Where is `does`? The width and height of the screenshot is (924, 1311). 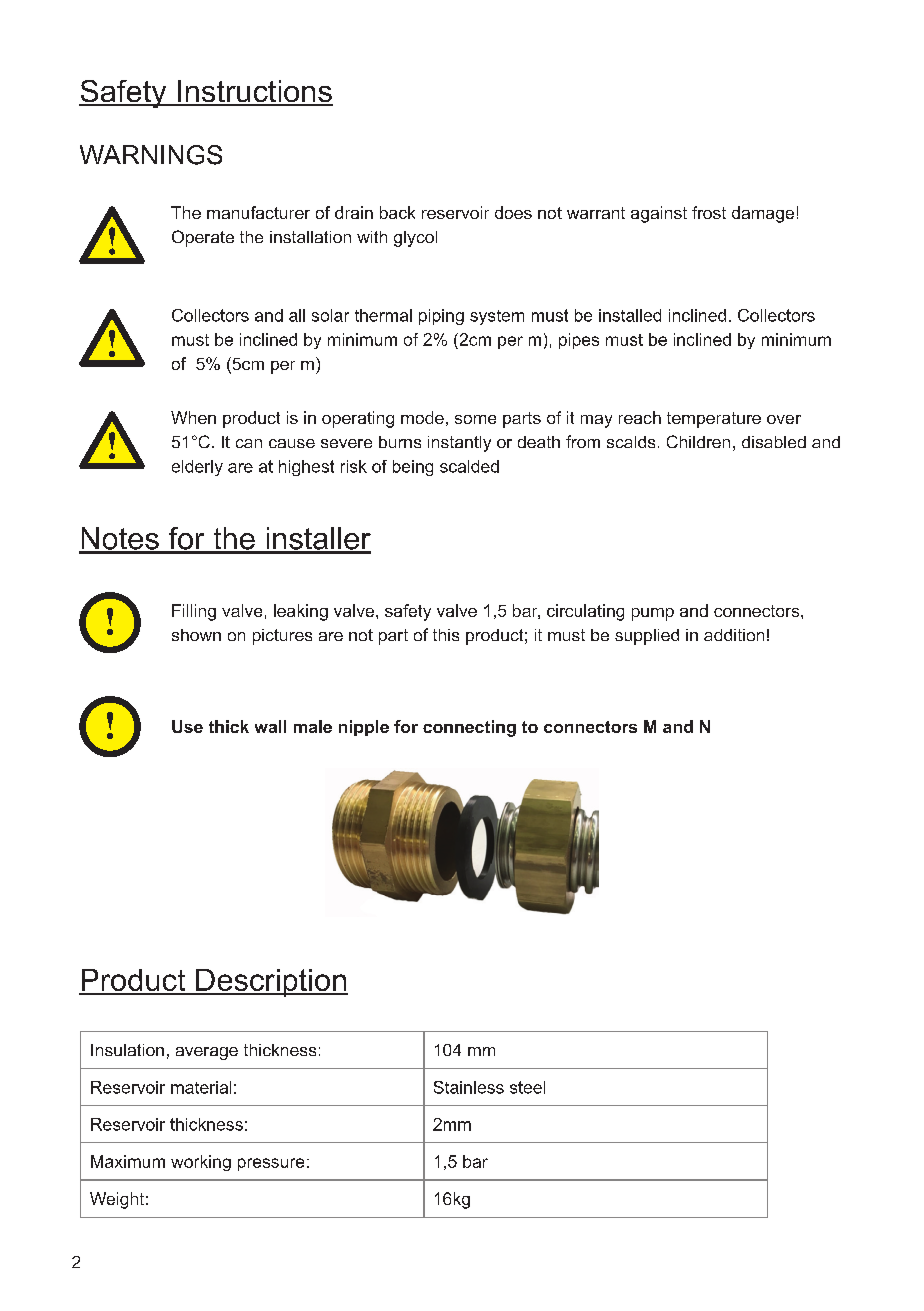
does is located at coordinates (513, 212).
